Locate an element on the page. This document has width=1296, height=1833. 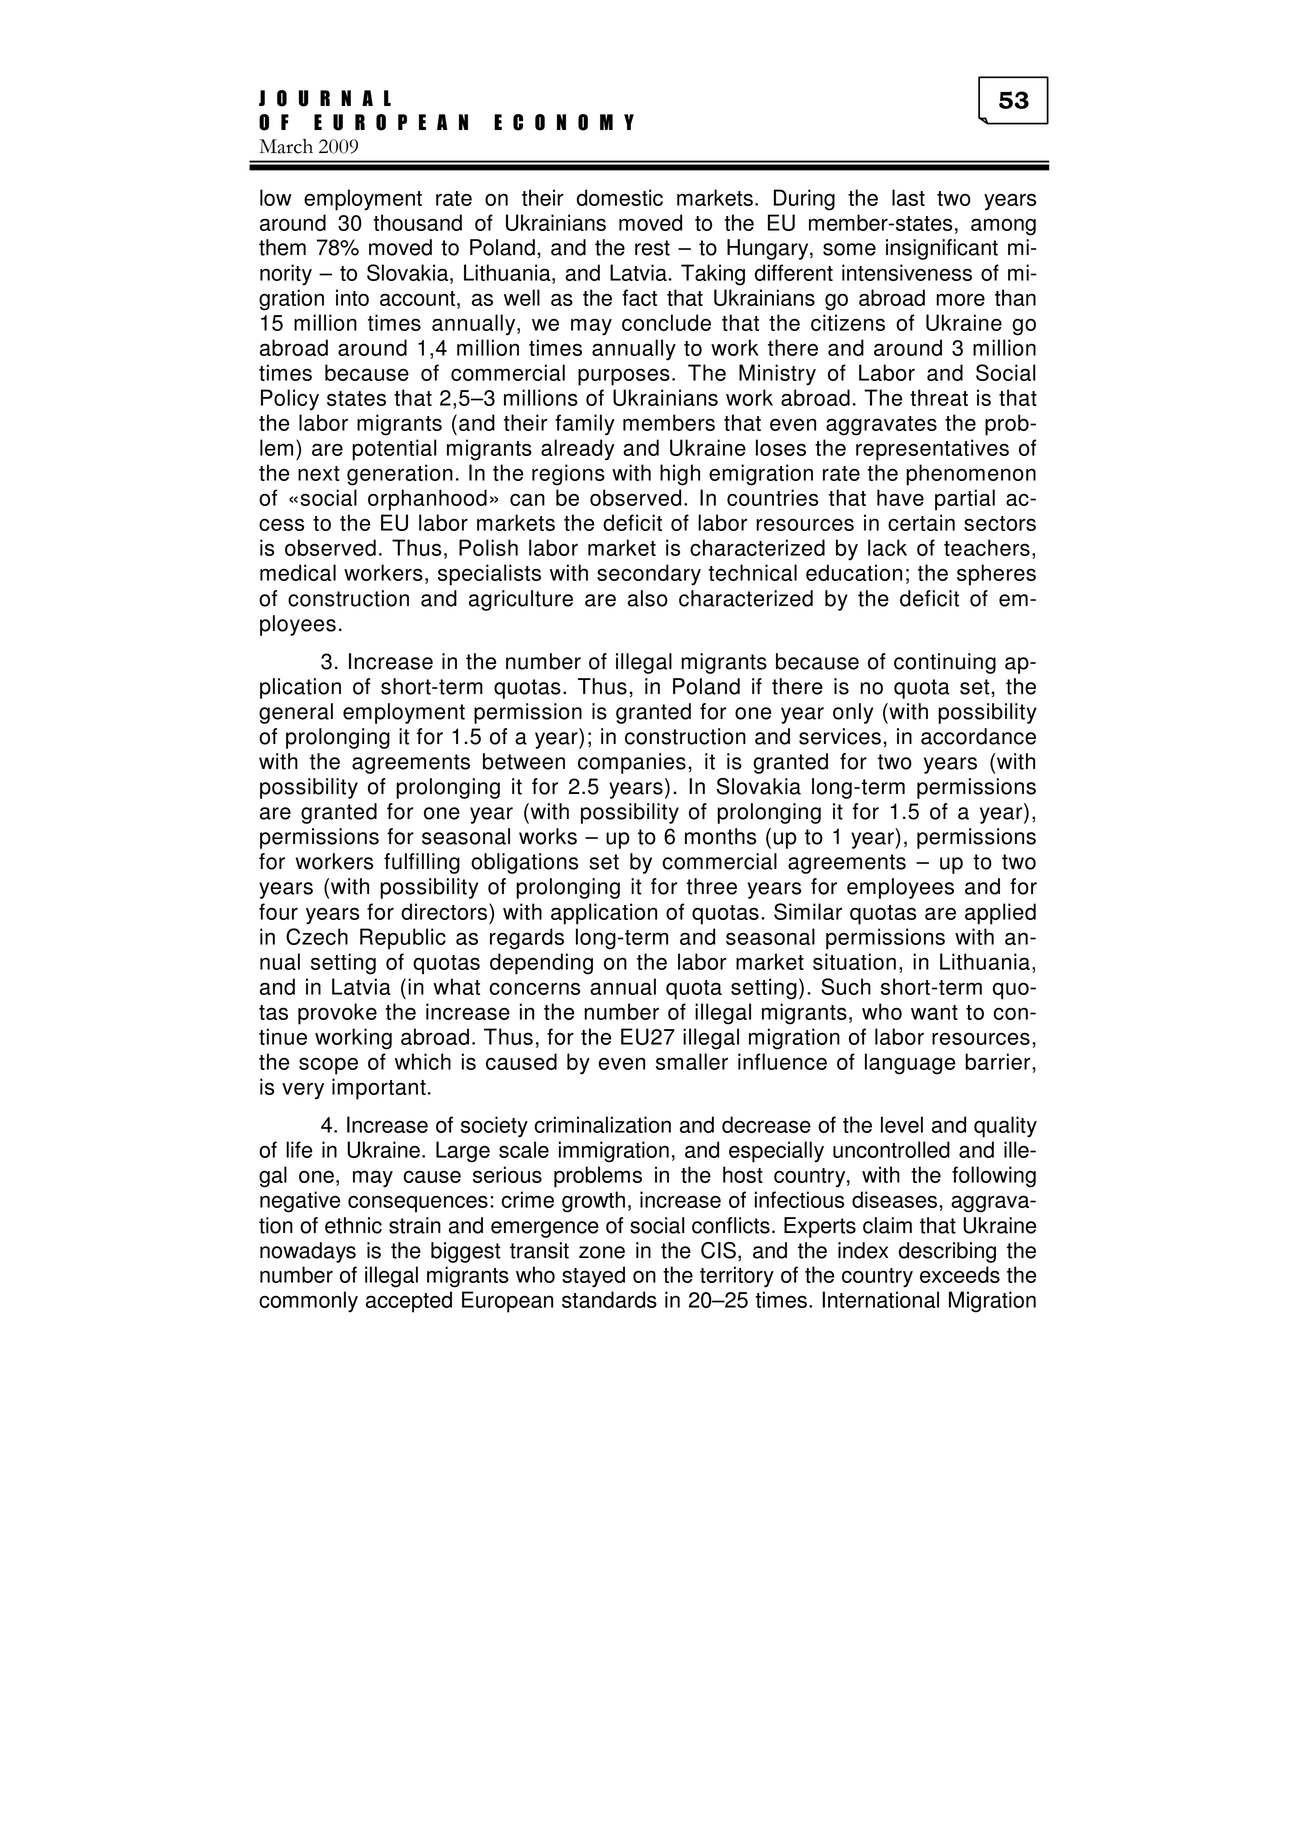
domestic is located at coordinates (620, 197).
